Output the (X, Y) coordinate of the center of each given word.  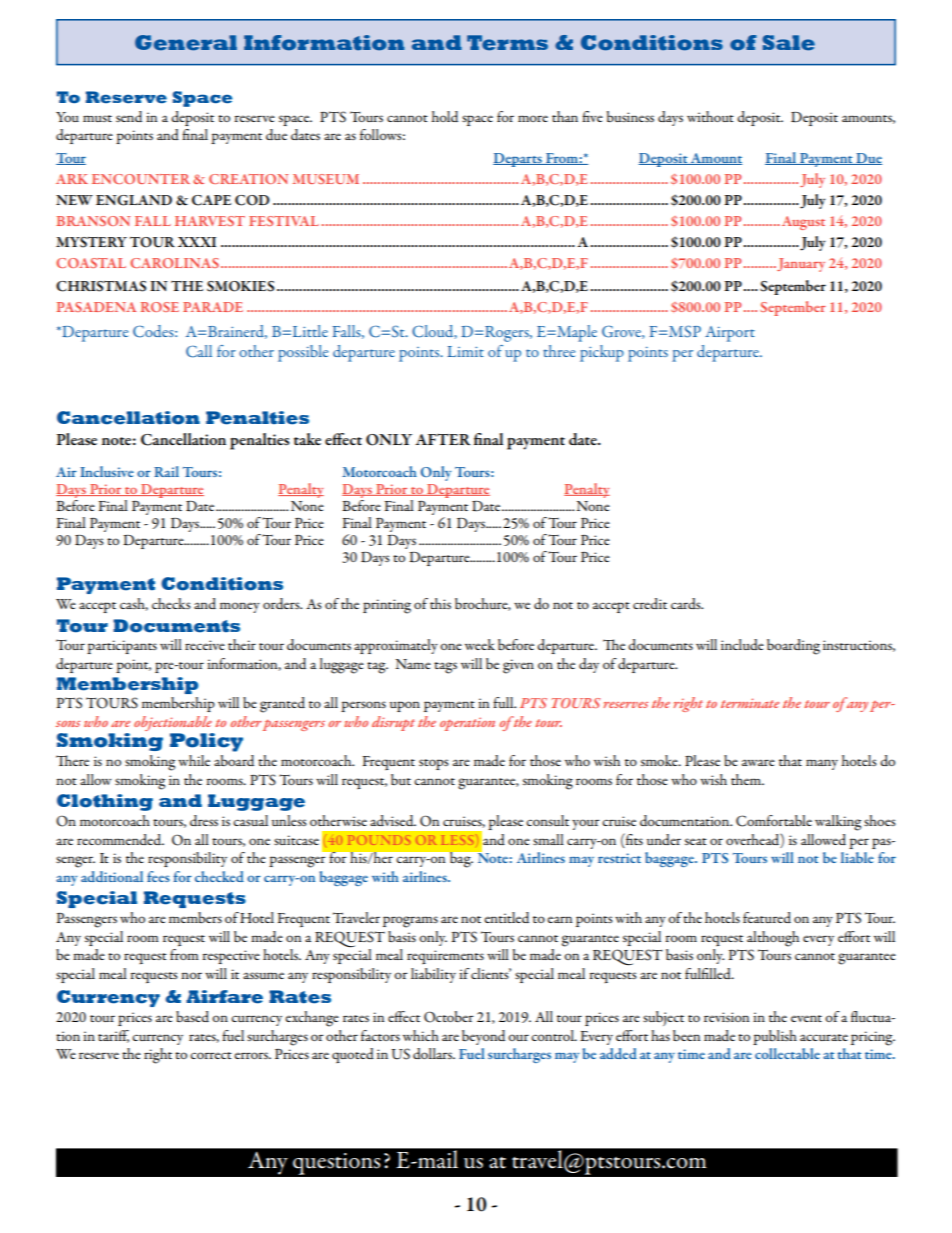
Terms (507, 43)
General (186, 43)
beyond (483, 1037)
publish (775, 1037)
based (192, 1016)
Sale (788, 43)
